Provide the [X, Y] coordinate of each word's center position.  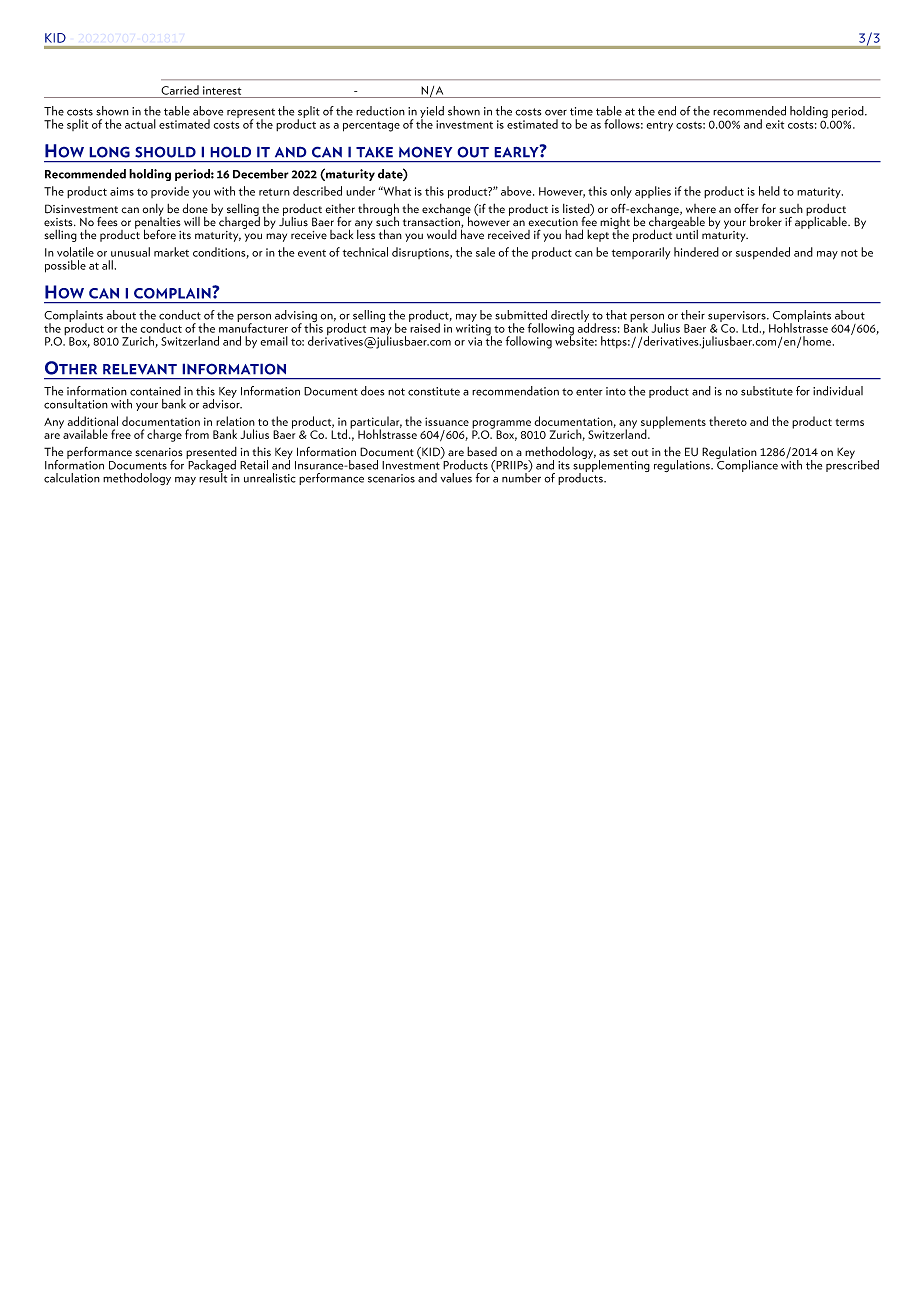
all [107, 265]
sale [485, 252]
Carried [180, 90]
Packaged [211, 466]
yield [432, 113]
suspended [763, 253]
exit [775, 124]
